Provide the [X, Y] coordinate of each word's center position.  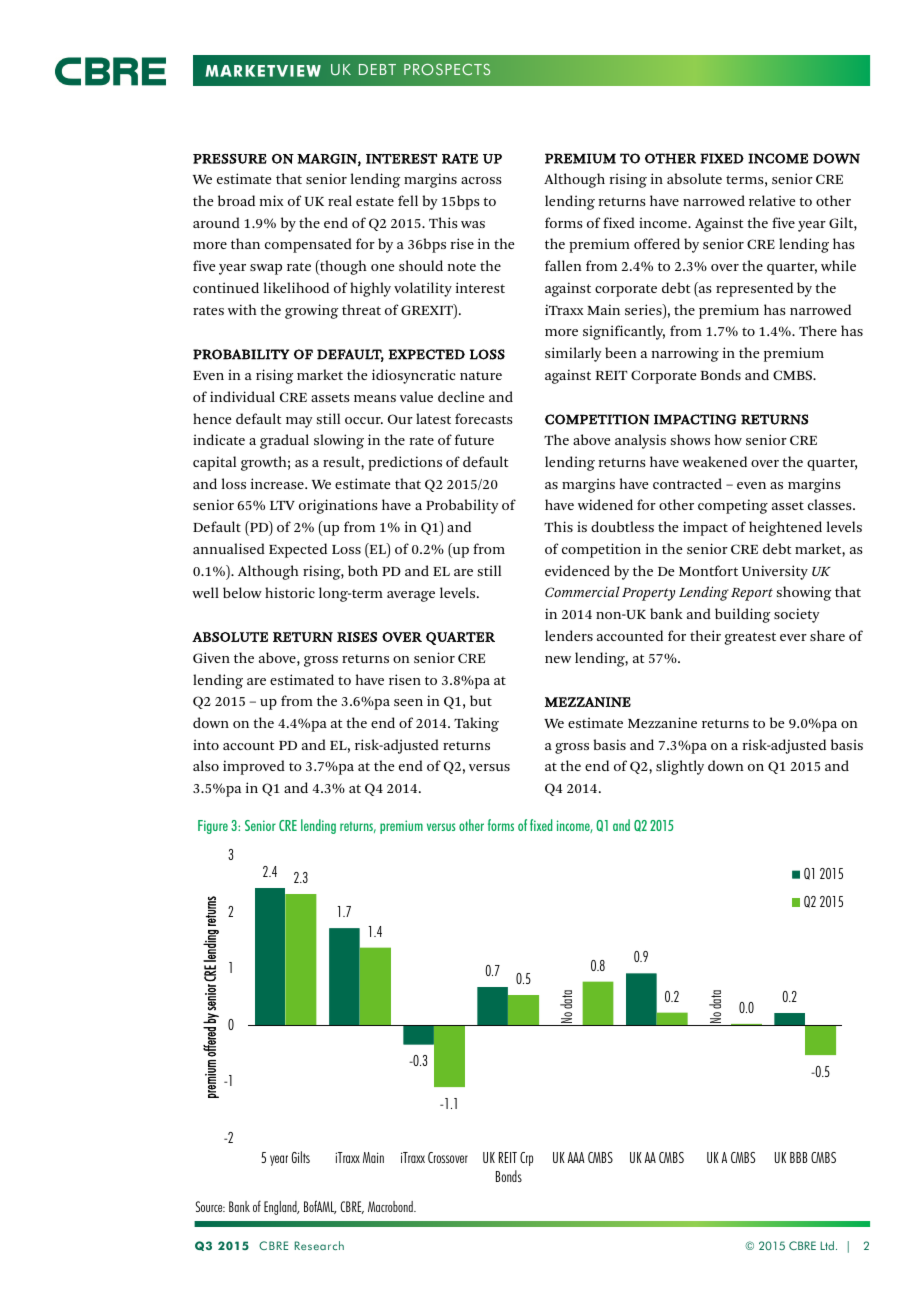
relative [772, 200]
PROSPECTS [447, 69]
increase [278, 483]
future [474, 439]
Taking [476, 724]
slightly [680, 767]
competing [733, 506]
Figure [213, 827]
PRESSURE [230, 159]
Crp [526, 1159]
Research [319, 1245]
